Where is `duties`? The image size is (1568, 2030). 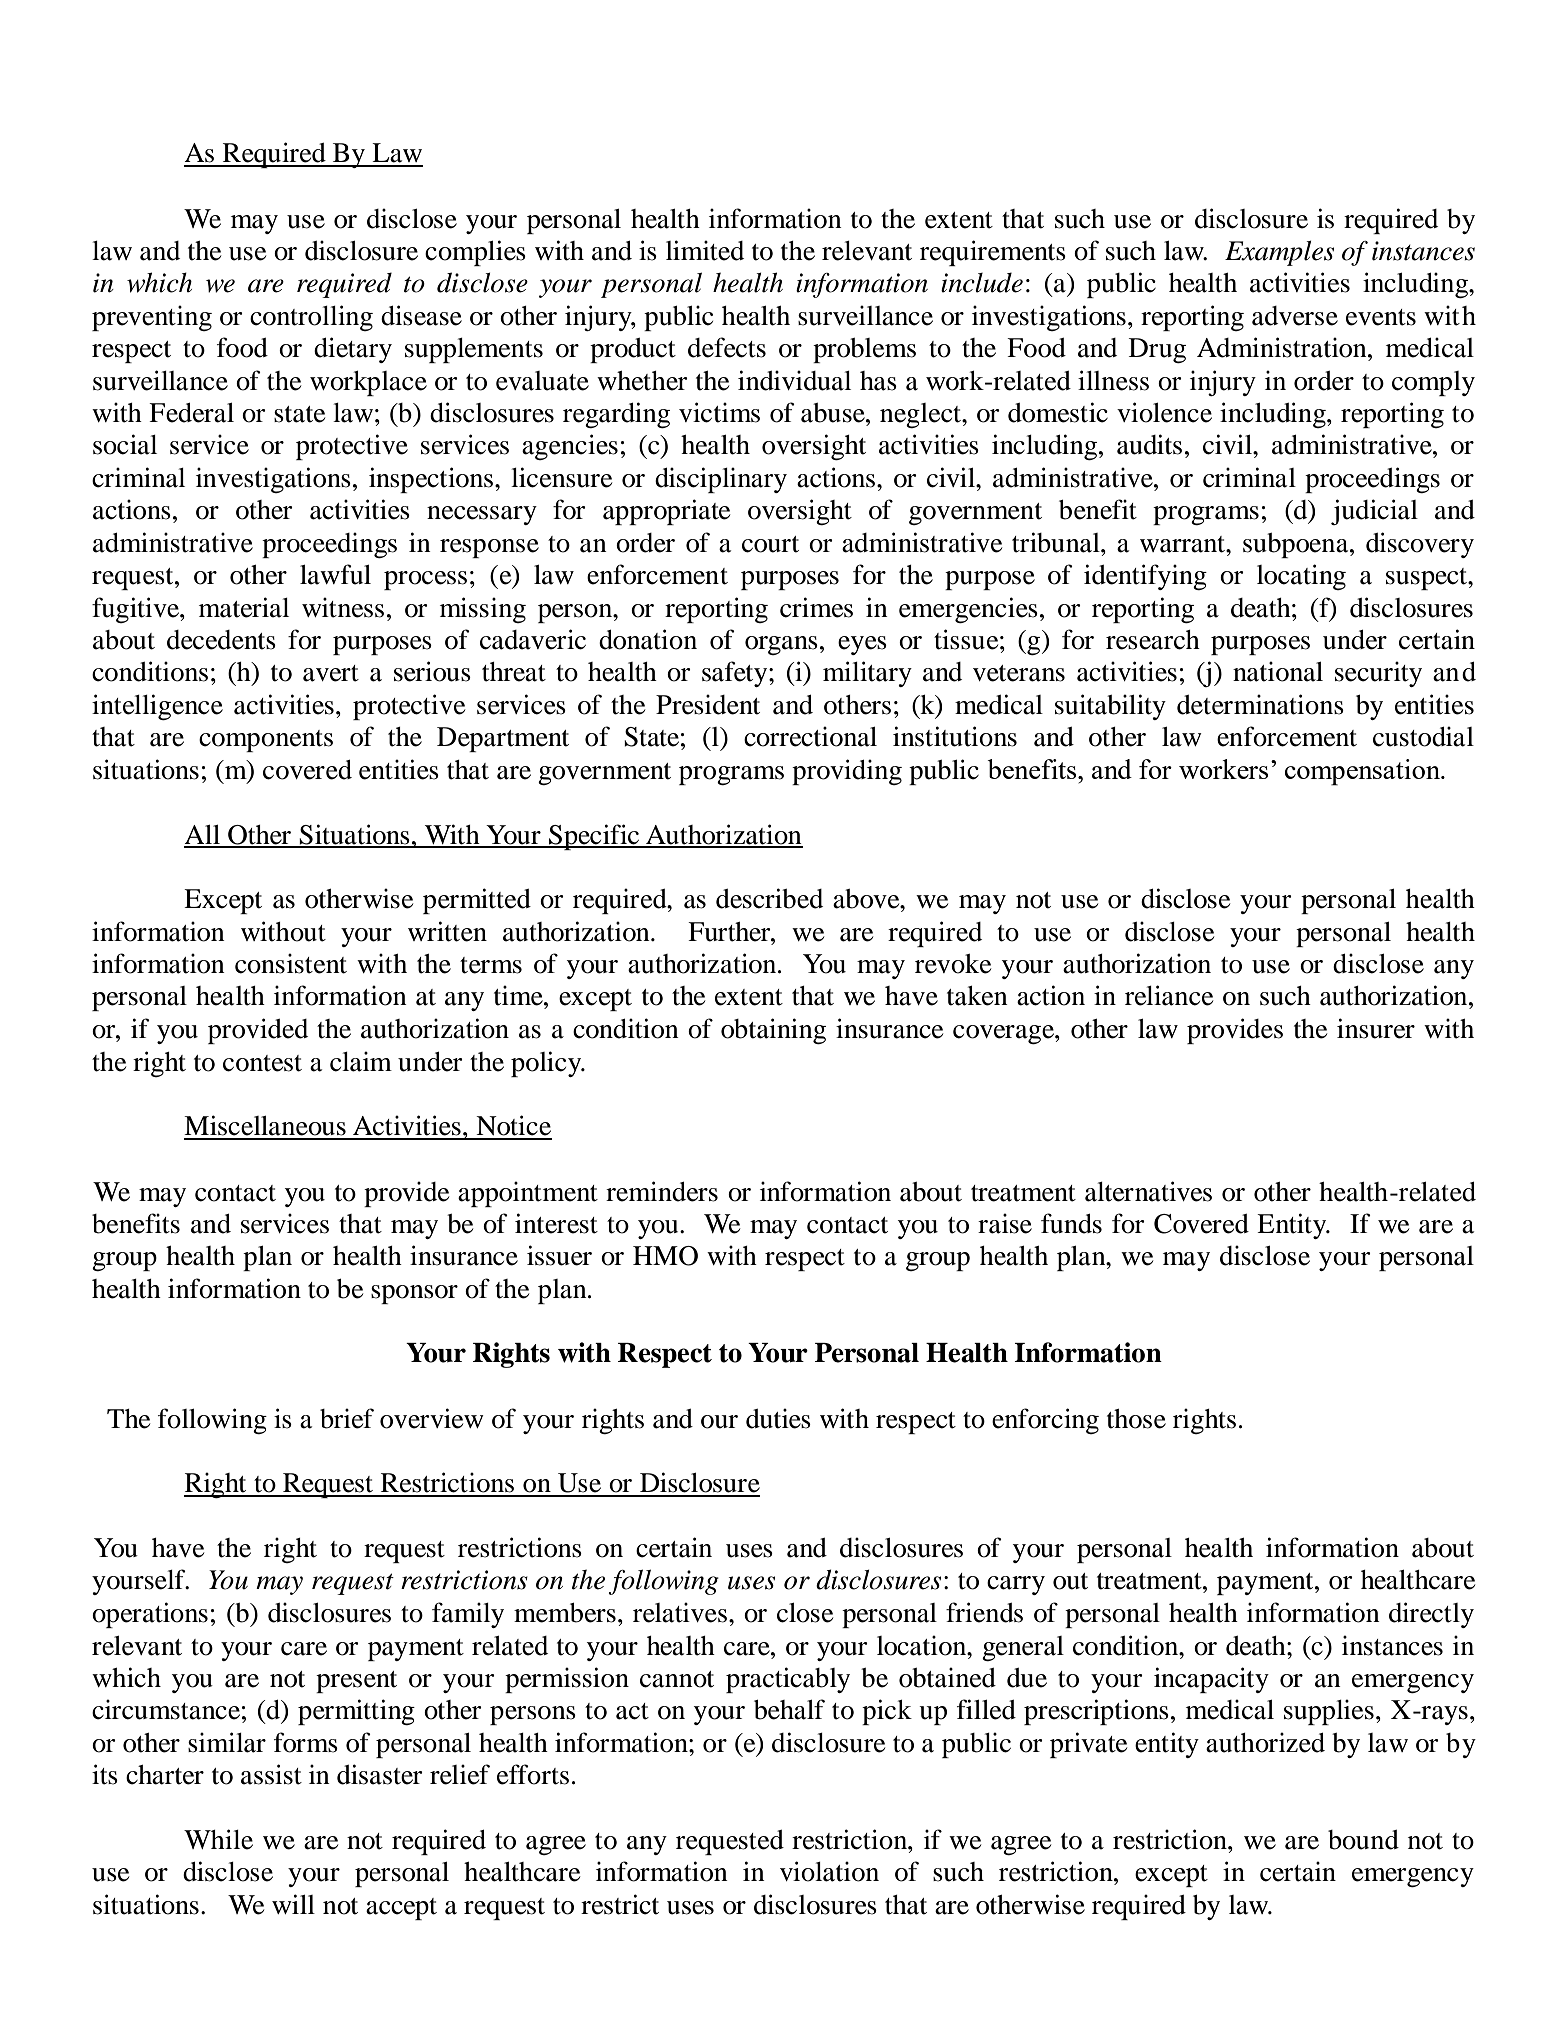 duties is located at coordinates (778, 1418).
